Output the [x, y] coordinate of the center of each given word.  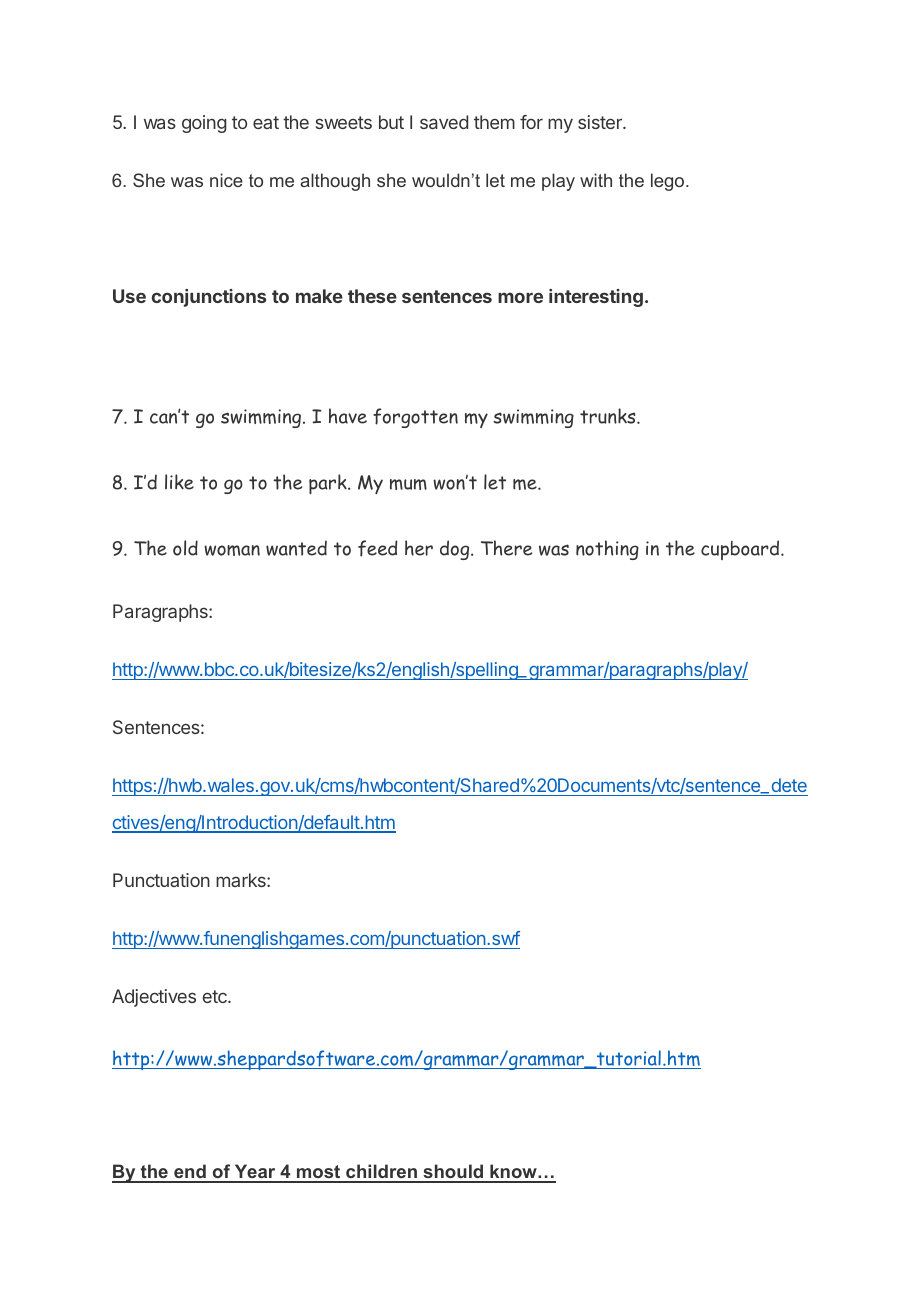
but [391, 122]
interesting [596, 298]
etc [216, 996]
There [506, 548]
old [185, 548]
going [204, 124]
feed [377, 548]
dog [456, 550]
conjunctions [209, 298]
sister [601, 122]
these [372, 296]
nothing [607, 550]
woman [232, 550]
